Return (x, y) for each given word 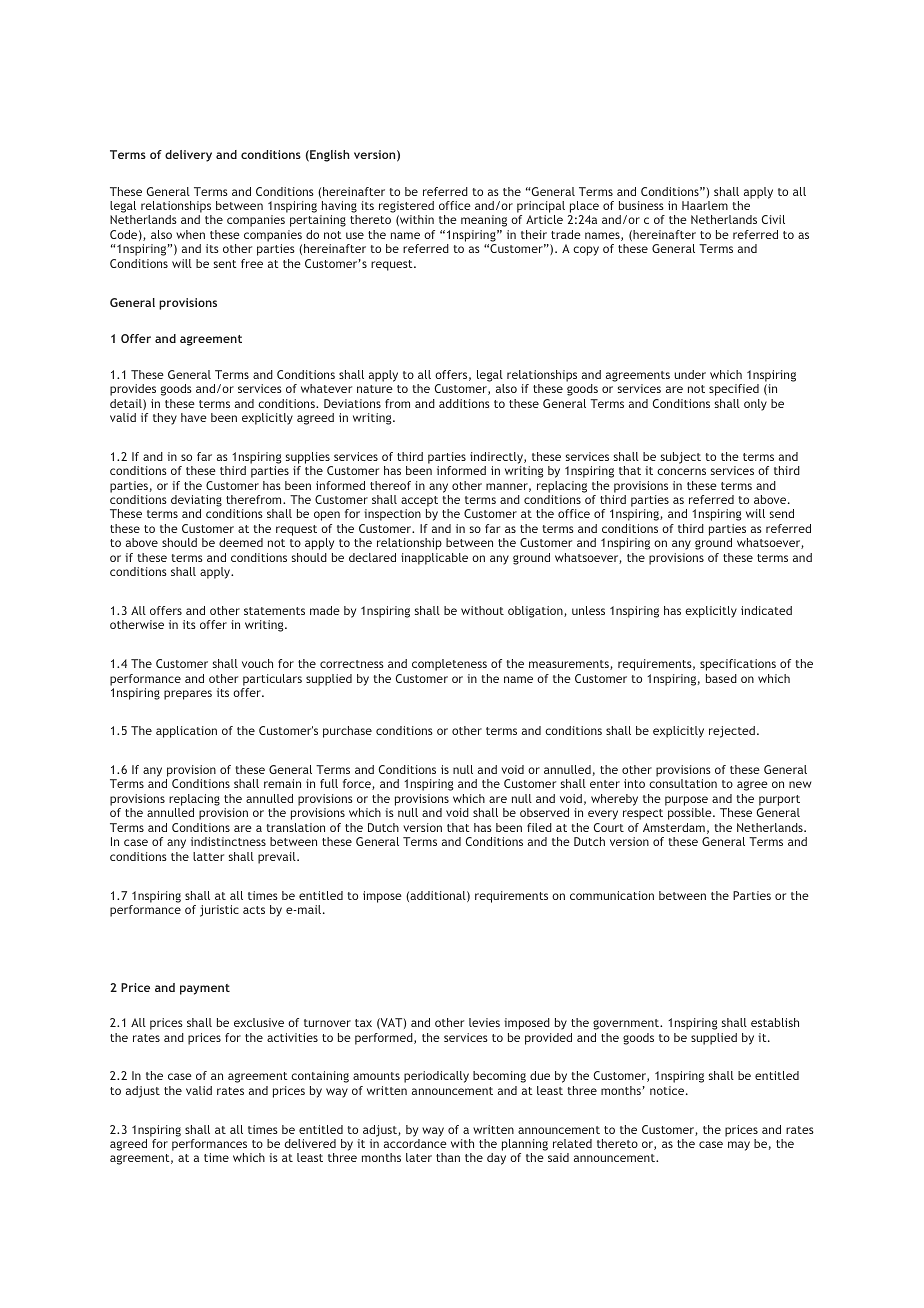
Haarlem (705, 205)
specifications (738, 665)
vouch (257, 663)
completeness (449, 665)
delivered (310, 1143)
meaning (484, 221)
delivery (188, 156)
